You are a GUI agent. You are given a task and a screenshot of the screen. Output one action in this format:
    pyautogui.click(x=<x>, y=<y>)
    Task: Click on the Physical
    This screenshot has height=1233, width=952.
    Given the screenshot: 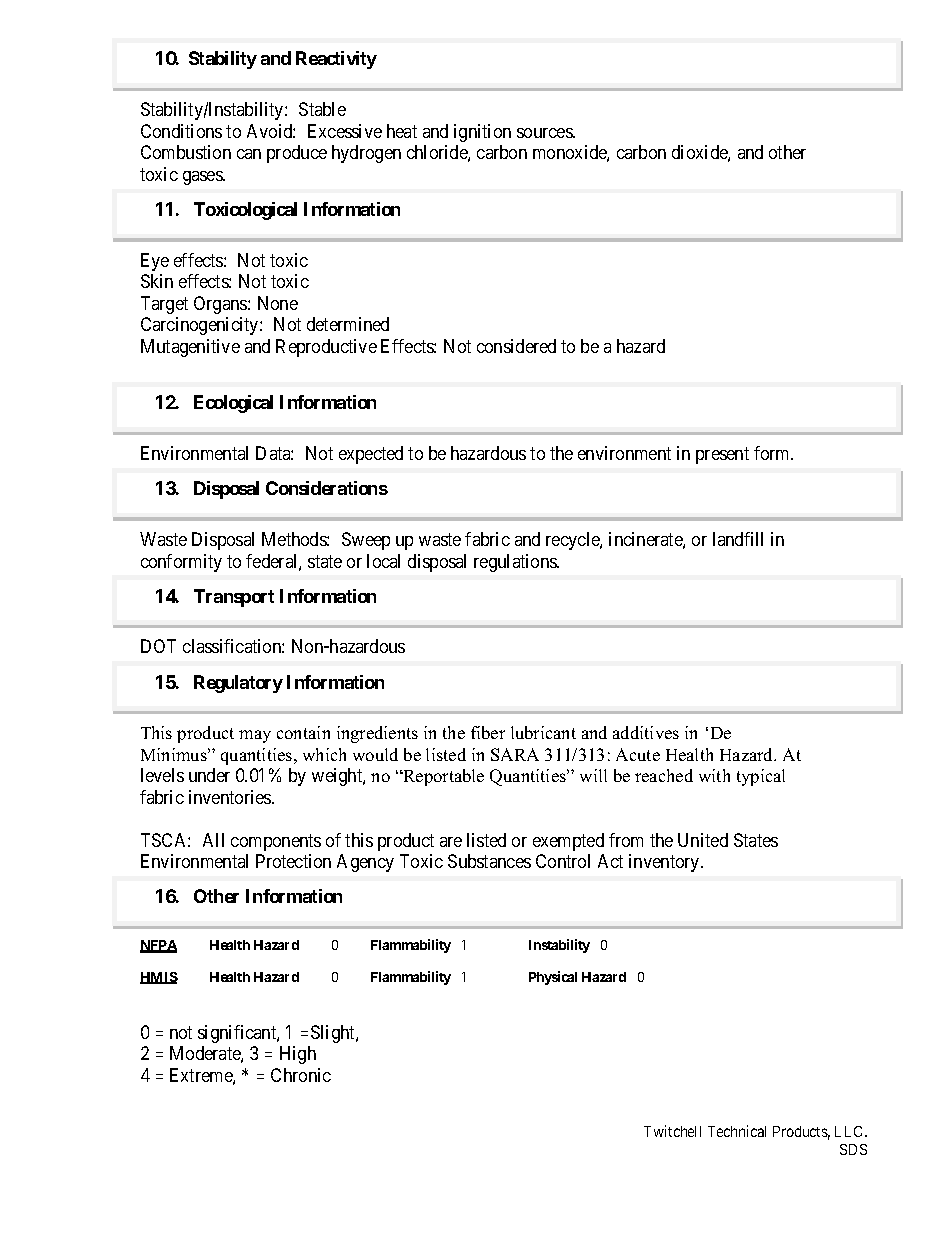 What is the action you would take?
    pyautogui.click(x=553, y=978)
